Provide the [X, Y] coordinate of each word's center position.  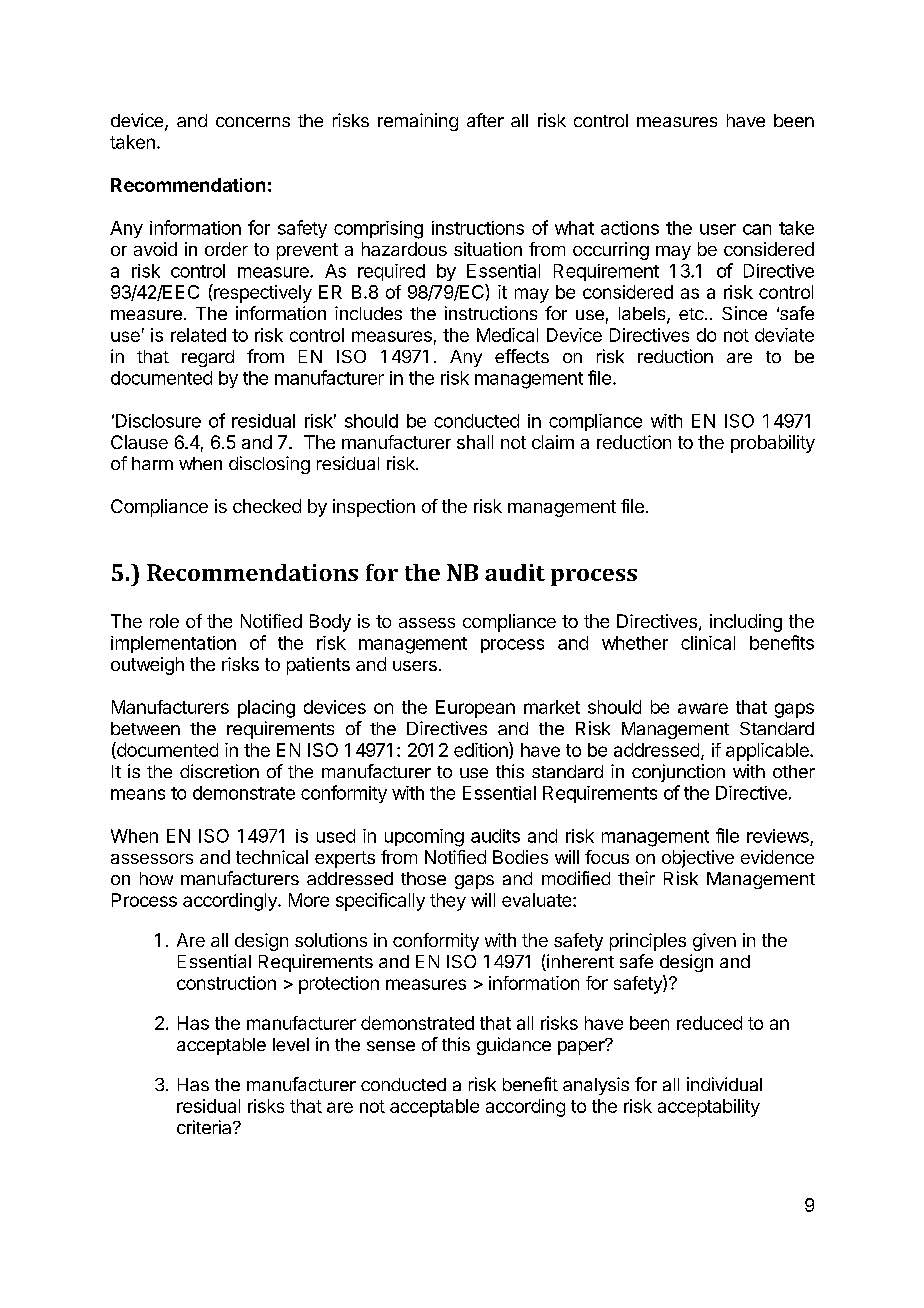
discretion [219, 771]
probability [773, 444]
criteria [205, 1127]
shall [475, 442]
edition [482, 750]
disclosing [269, 465]
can [757, 229]
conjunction [678, 773]
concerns [253, 122]
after [485, 120]
